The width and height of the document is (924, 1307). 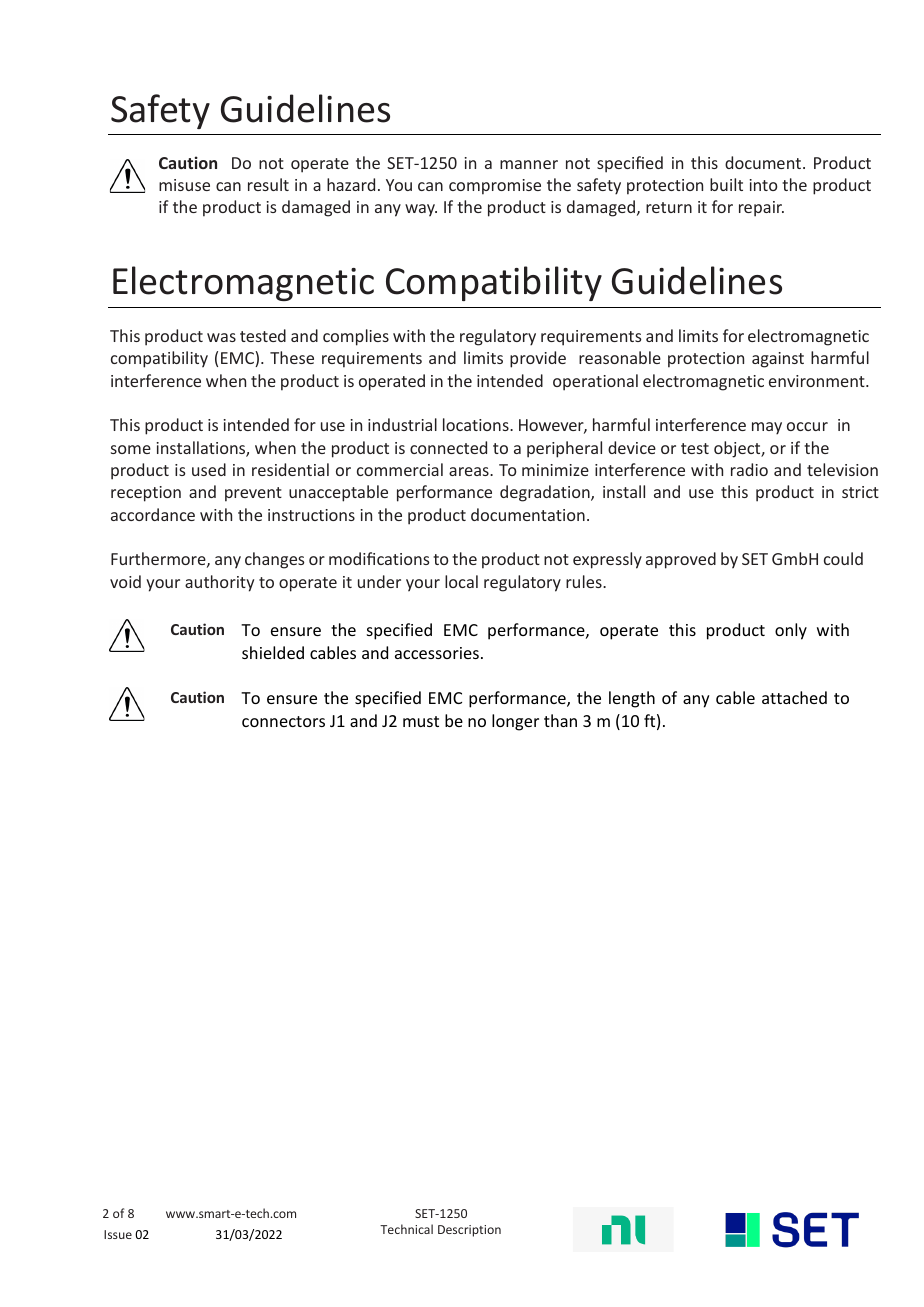 What do you see at coordinates (764, 185) in the document?
I see `into` at bounding box center [764, 185].
